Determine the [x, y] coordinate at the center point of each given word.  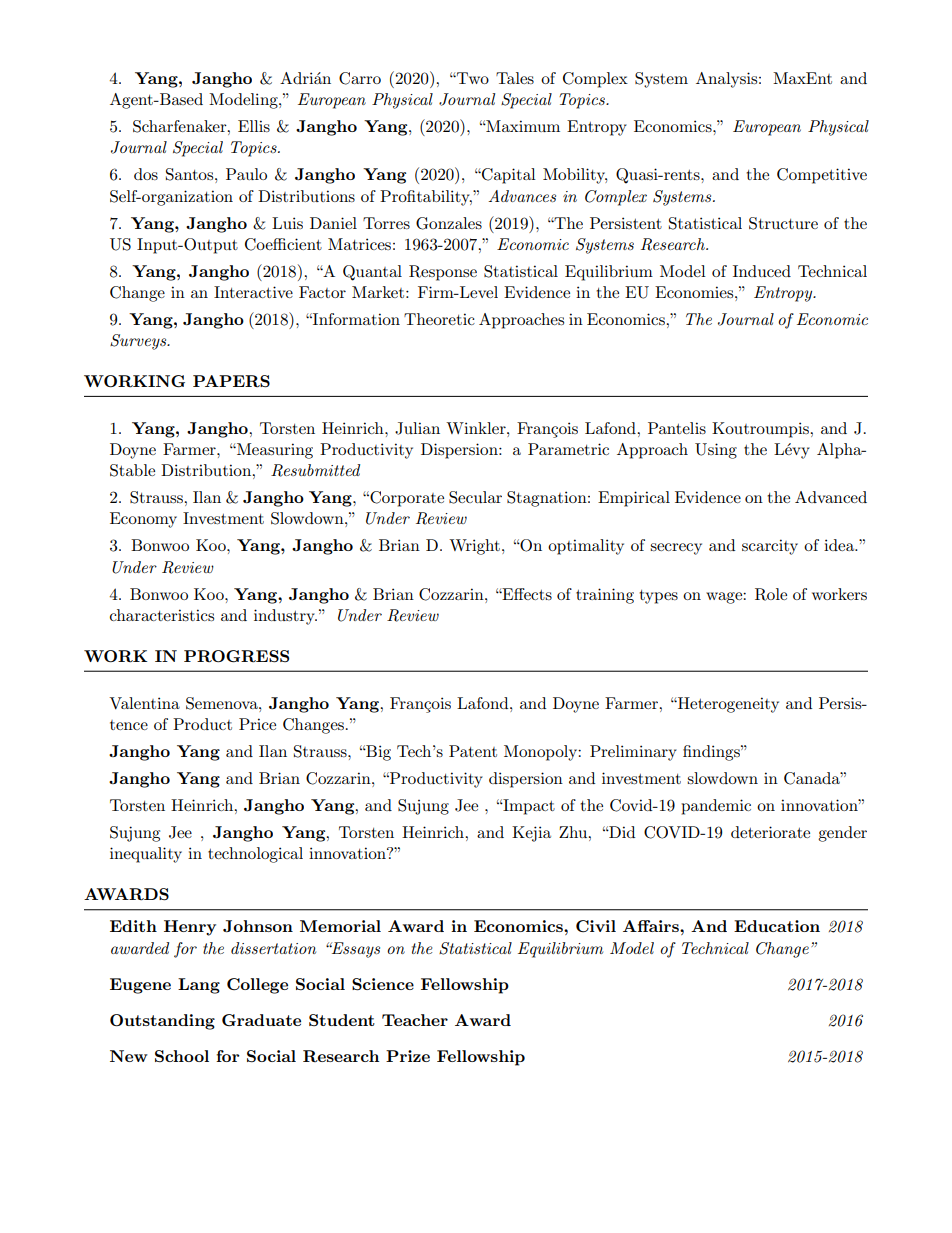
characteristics [162, 615]
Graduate [261, 1020]
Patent [473, 751]
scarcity [770, 547]
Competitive [822, 176]
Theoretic [439, 319]
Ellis [254, 126]
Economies [695, 292]
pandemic [716, 807]
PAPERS [231, 381]
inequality [146, 855]
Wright [474, 547]
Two [472, 78]
